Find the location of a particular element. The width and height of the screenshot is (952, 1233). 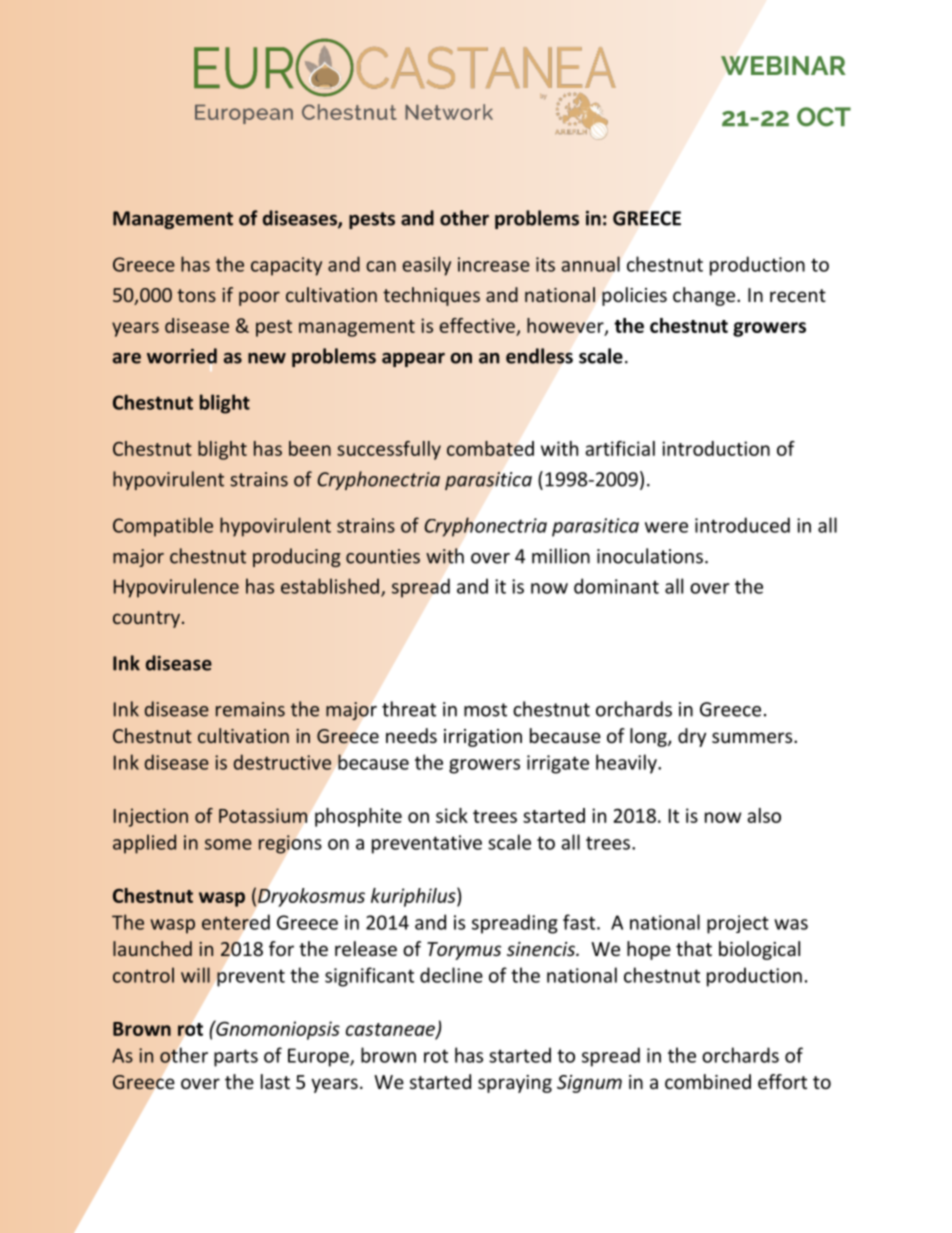

parts is located at coordinates (236, 1058).
